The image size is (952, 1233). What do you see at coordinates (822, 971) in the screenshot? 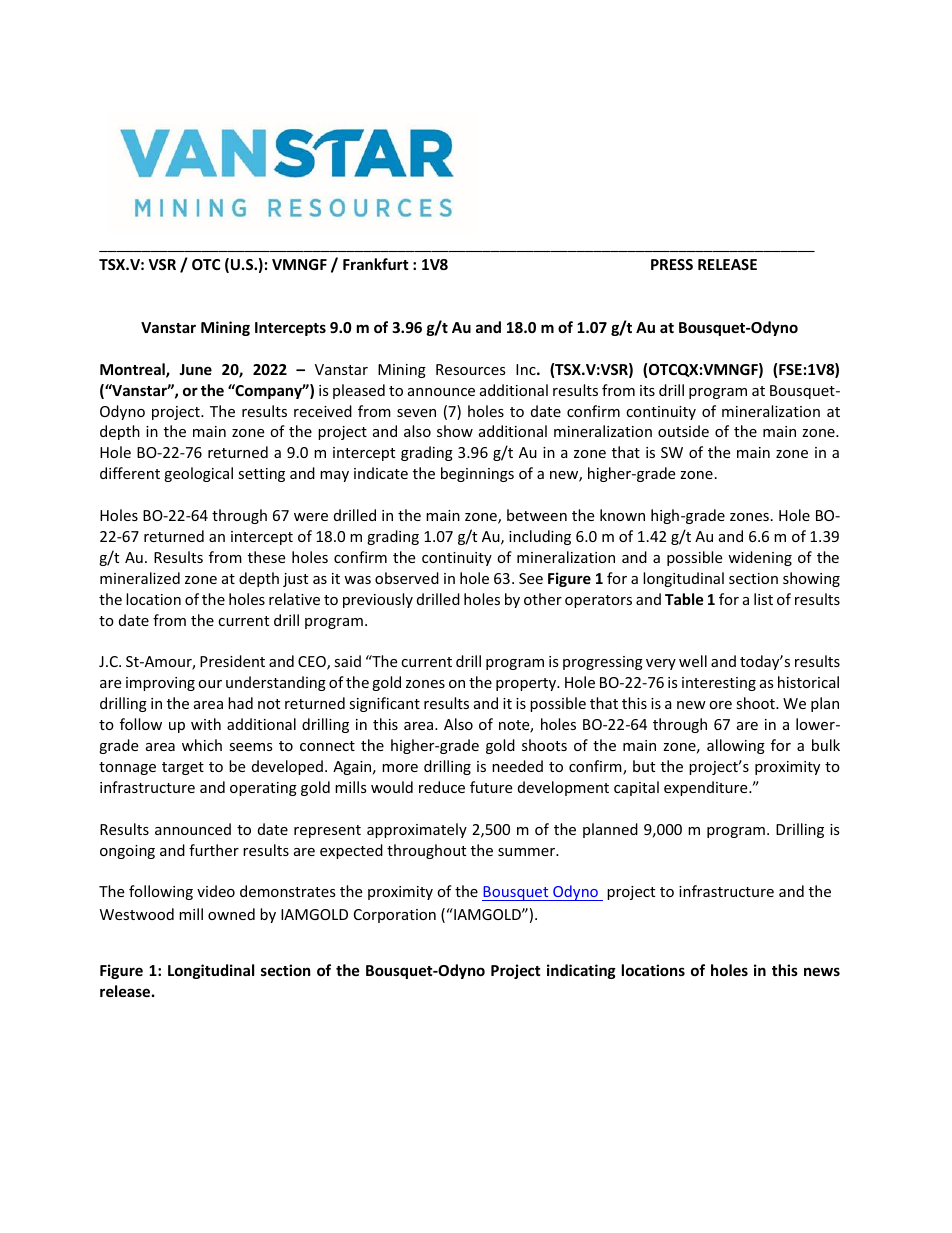
I see `news` at bounding box center [822, 971].
